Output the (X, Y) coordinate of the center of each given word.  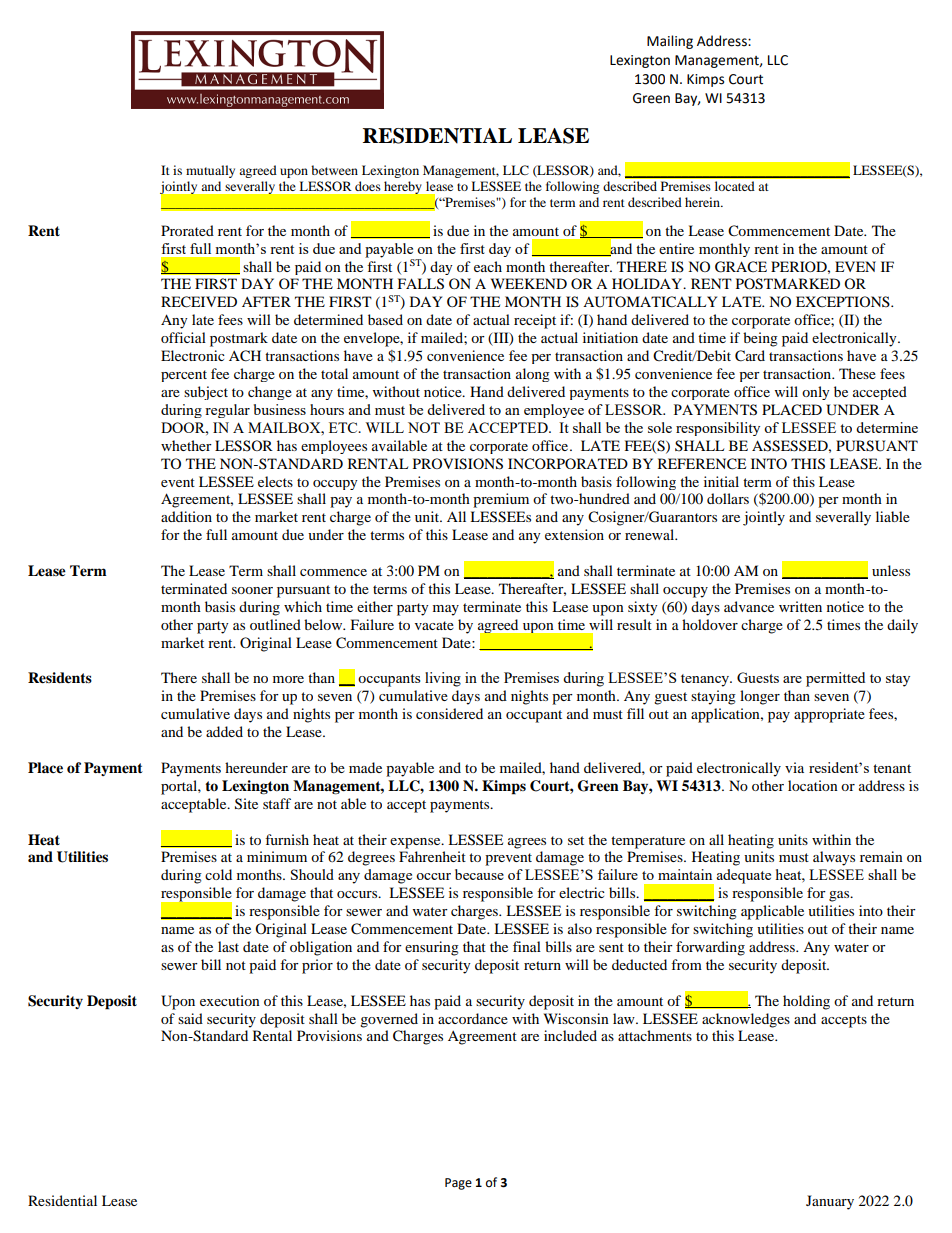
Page (458, 1184)
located (734, 186)
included (570, 1035)
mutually (210, 171)
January (830, 1202)
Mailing (670, 42)
